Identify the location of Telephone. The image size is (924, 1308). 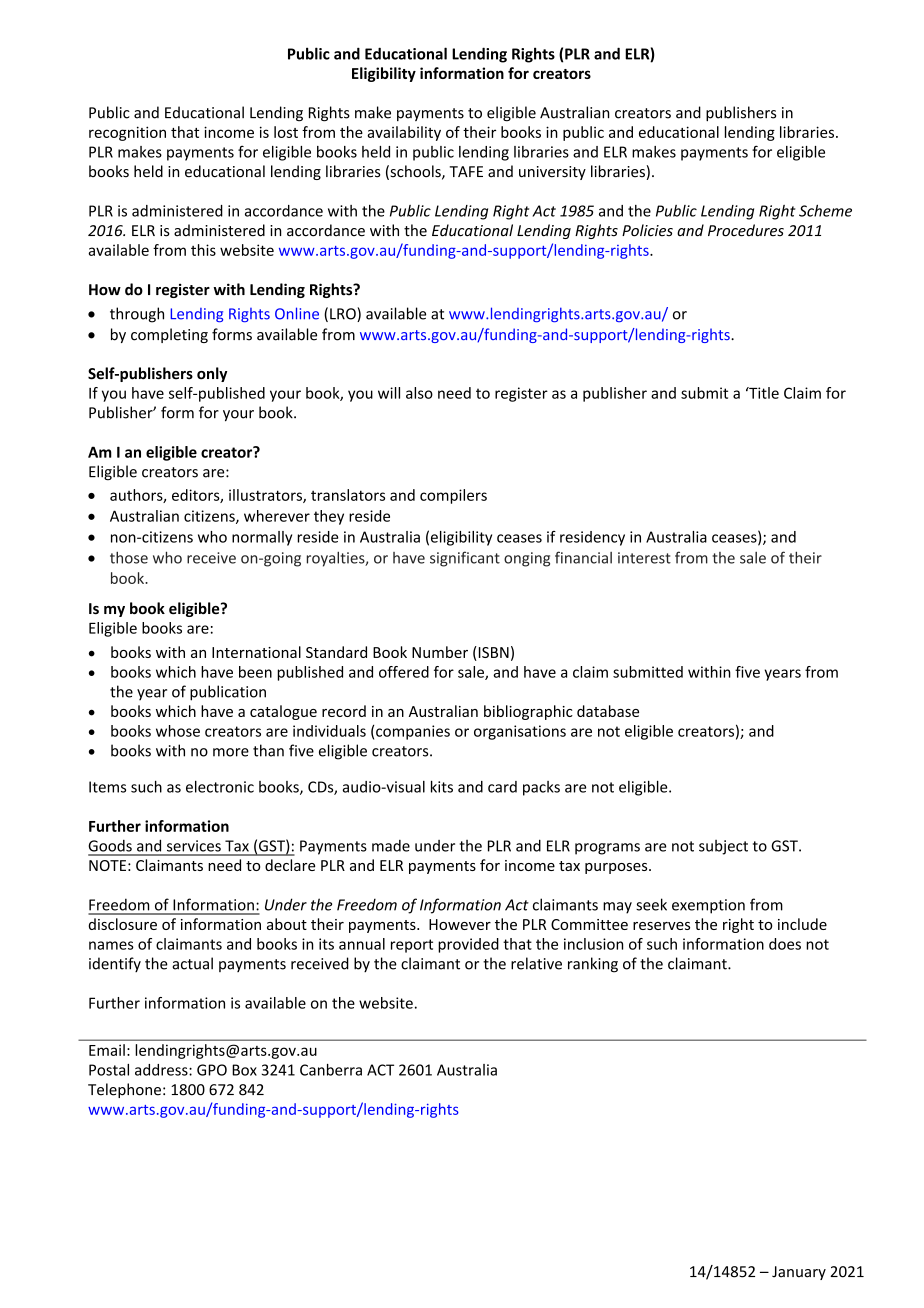
(124, 1090).
